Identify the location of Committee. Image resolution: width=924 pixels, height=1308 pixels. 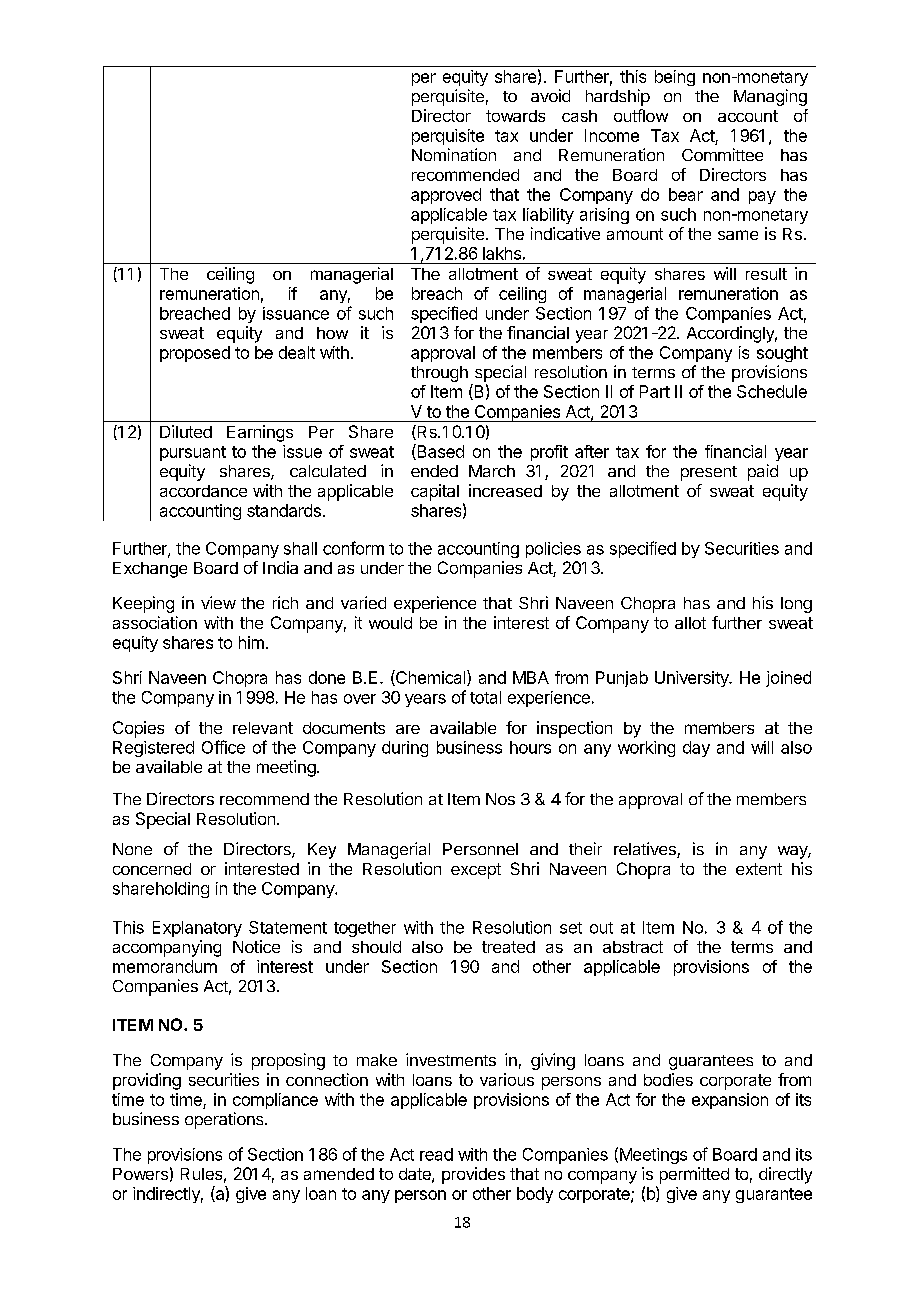
(722, 154).
